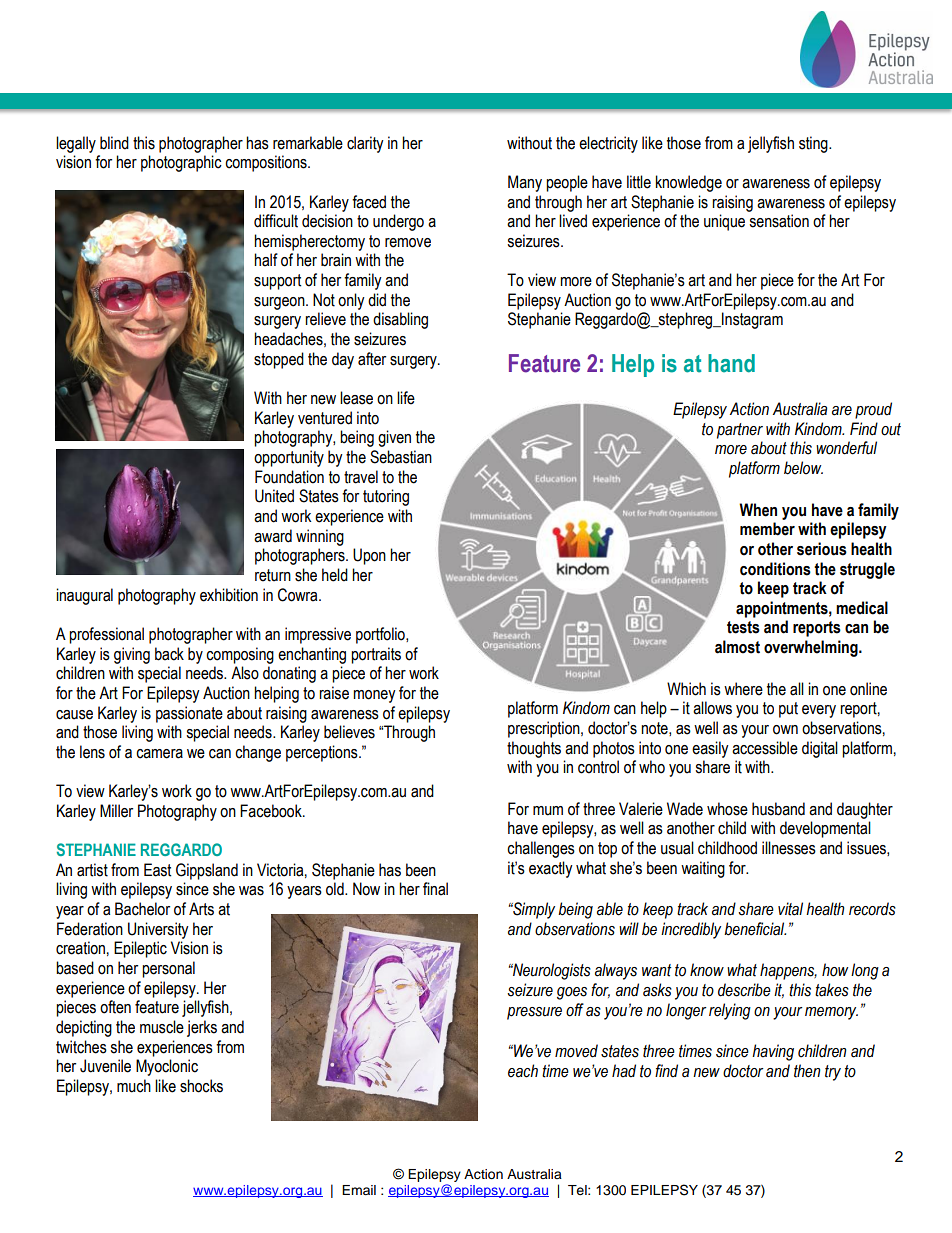 This screenshot has width=952, height=1233. Describe the element at coordinates (201, 1086) in the screenshot. I see `shocks` at that location.
